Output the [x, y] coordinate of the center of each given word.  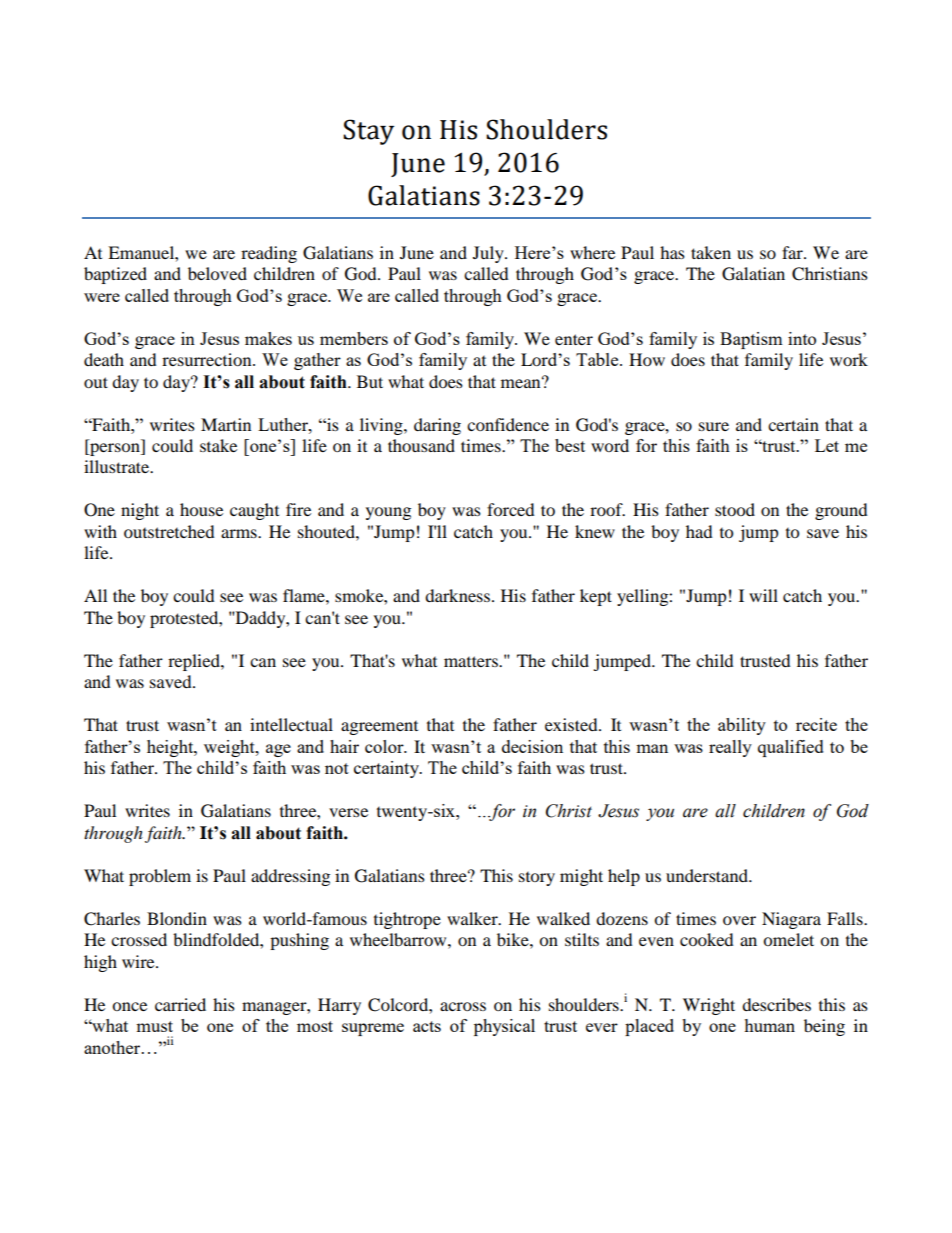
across [463, 1006]
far [793, 252]
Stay [368, 132]
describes [776, 1004]
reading [269, 254]
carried [180, 1004]
